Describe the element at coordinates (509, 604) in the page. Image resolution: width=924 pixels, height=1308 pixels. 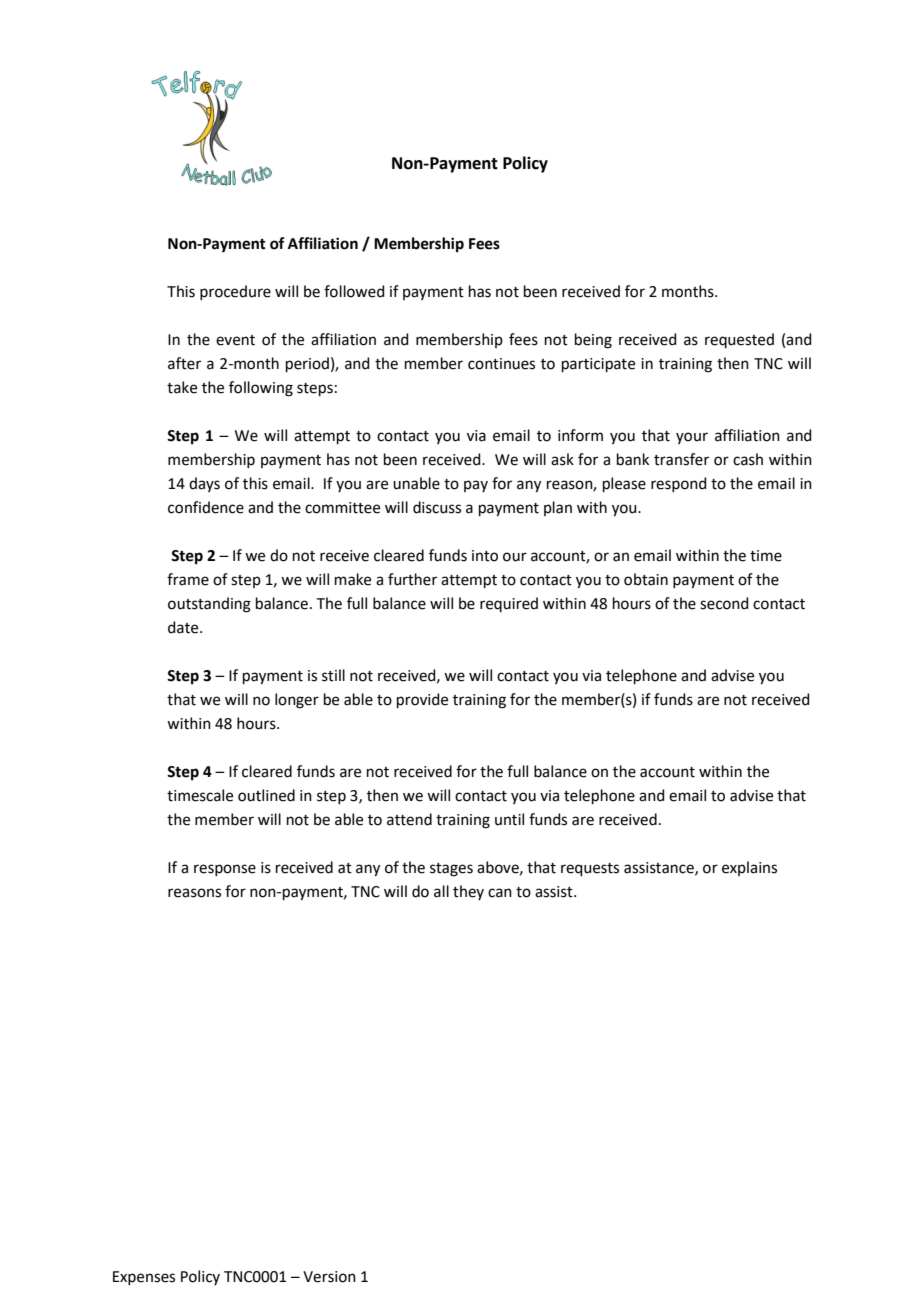
I see `required` at that location.
